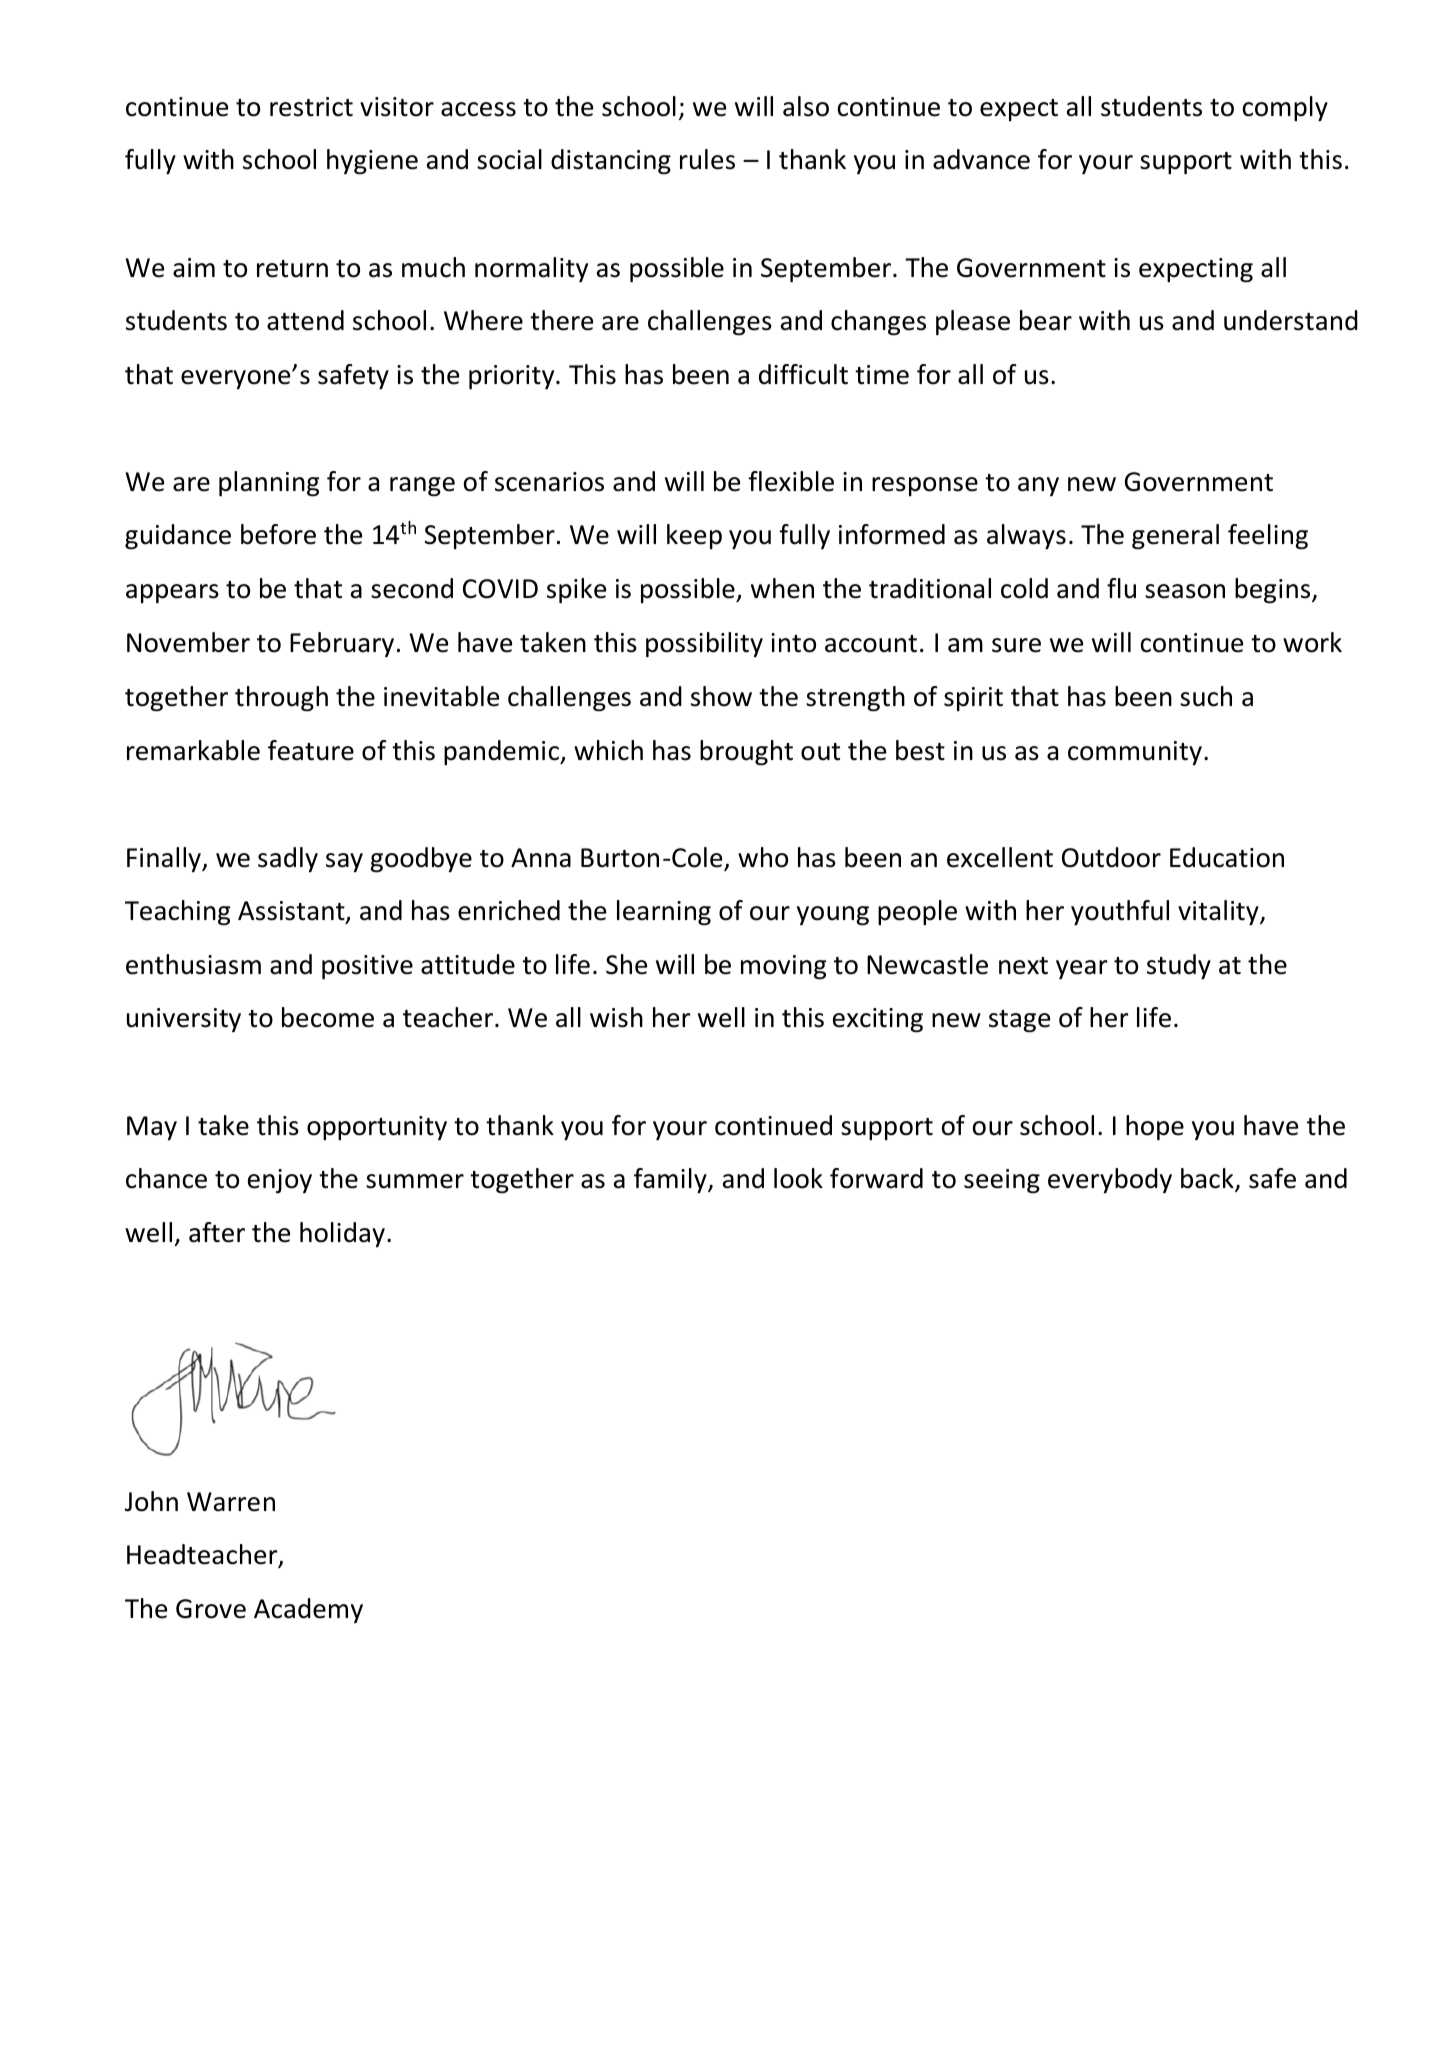 The width and height of the document is (1453, 2055). Describe the element at coordinates (308, 1610) in the document. I see `Academy` at that location.
